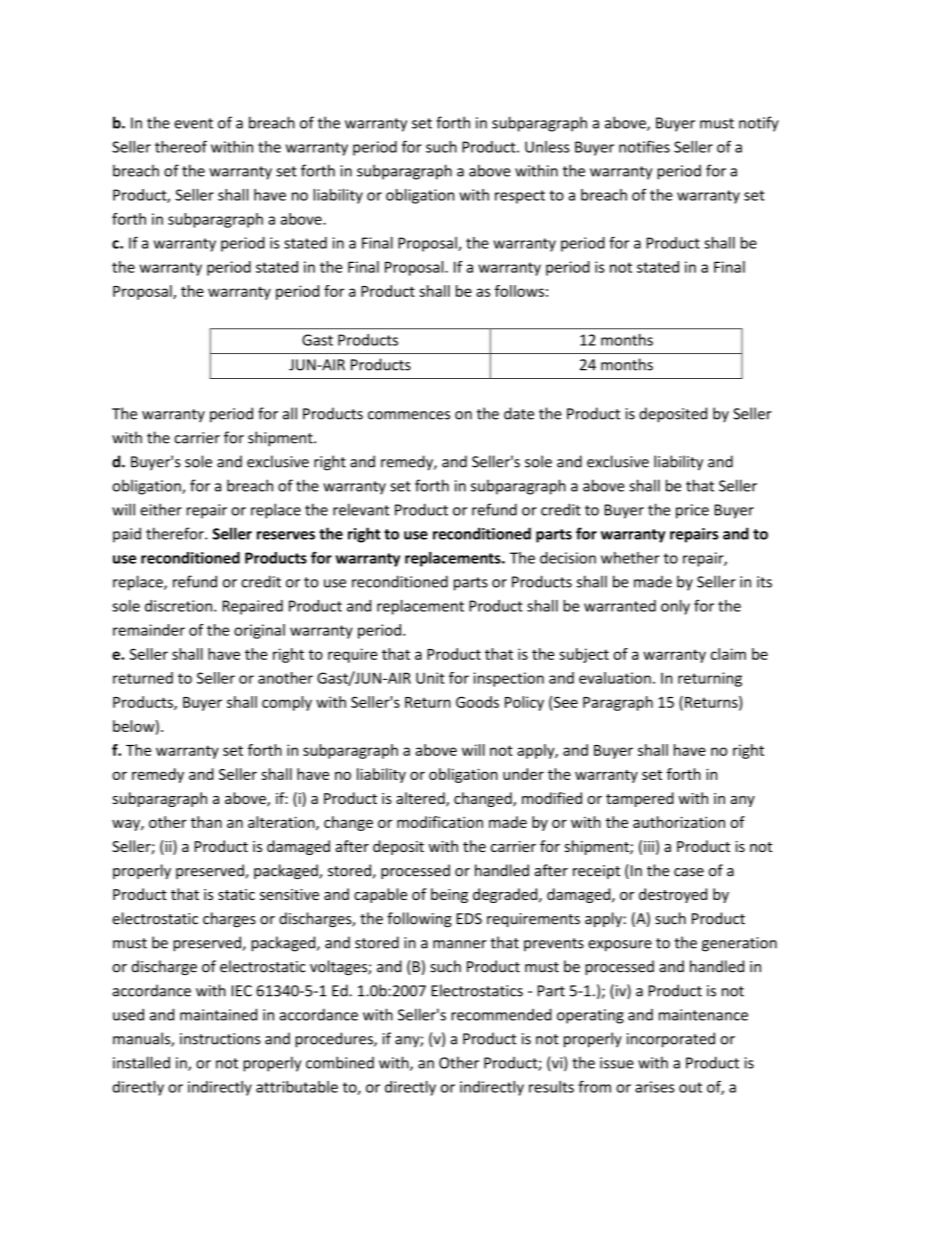 This page has height=1233, width=952. What do you see at coordinates (520, 197) in the page?
I see `respect` at bounding box center [520, 197].
